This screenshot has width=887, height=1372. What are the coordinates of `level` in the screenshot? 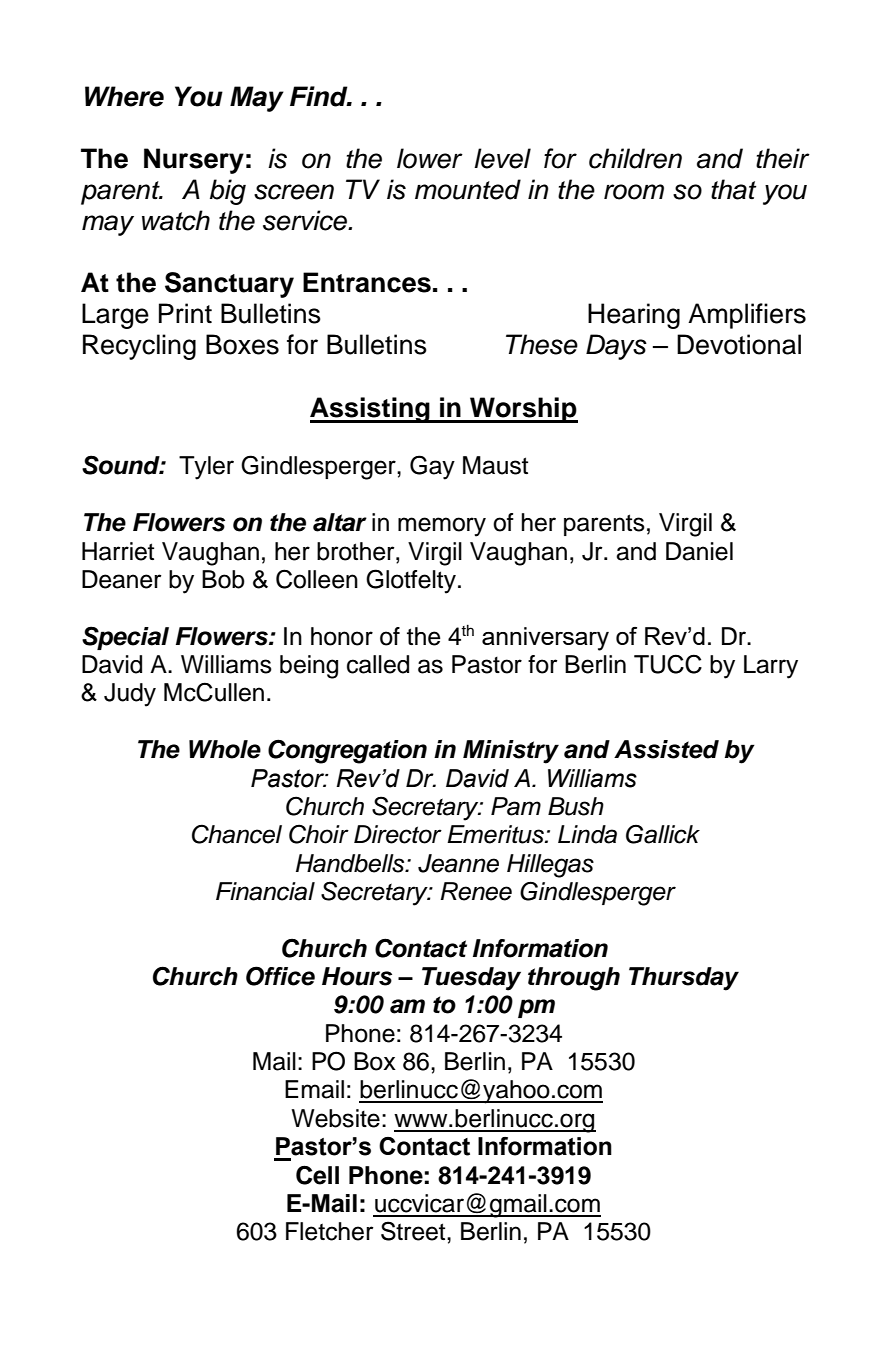 It's located at (502, 158).
